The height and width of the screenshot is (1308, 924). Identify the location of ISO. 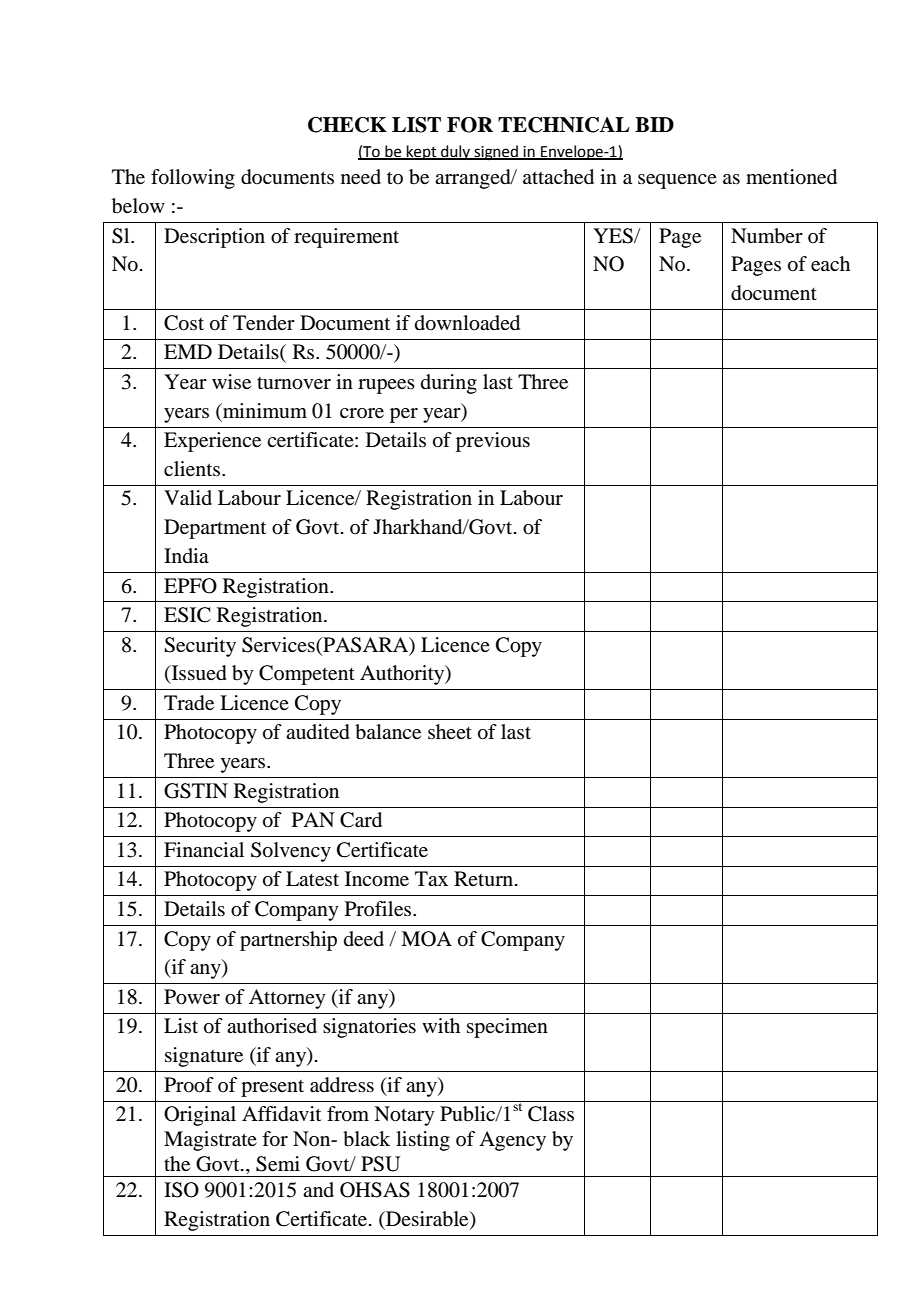
(181, 1190).
